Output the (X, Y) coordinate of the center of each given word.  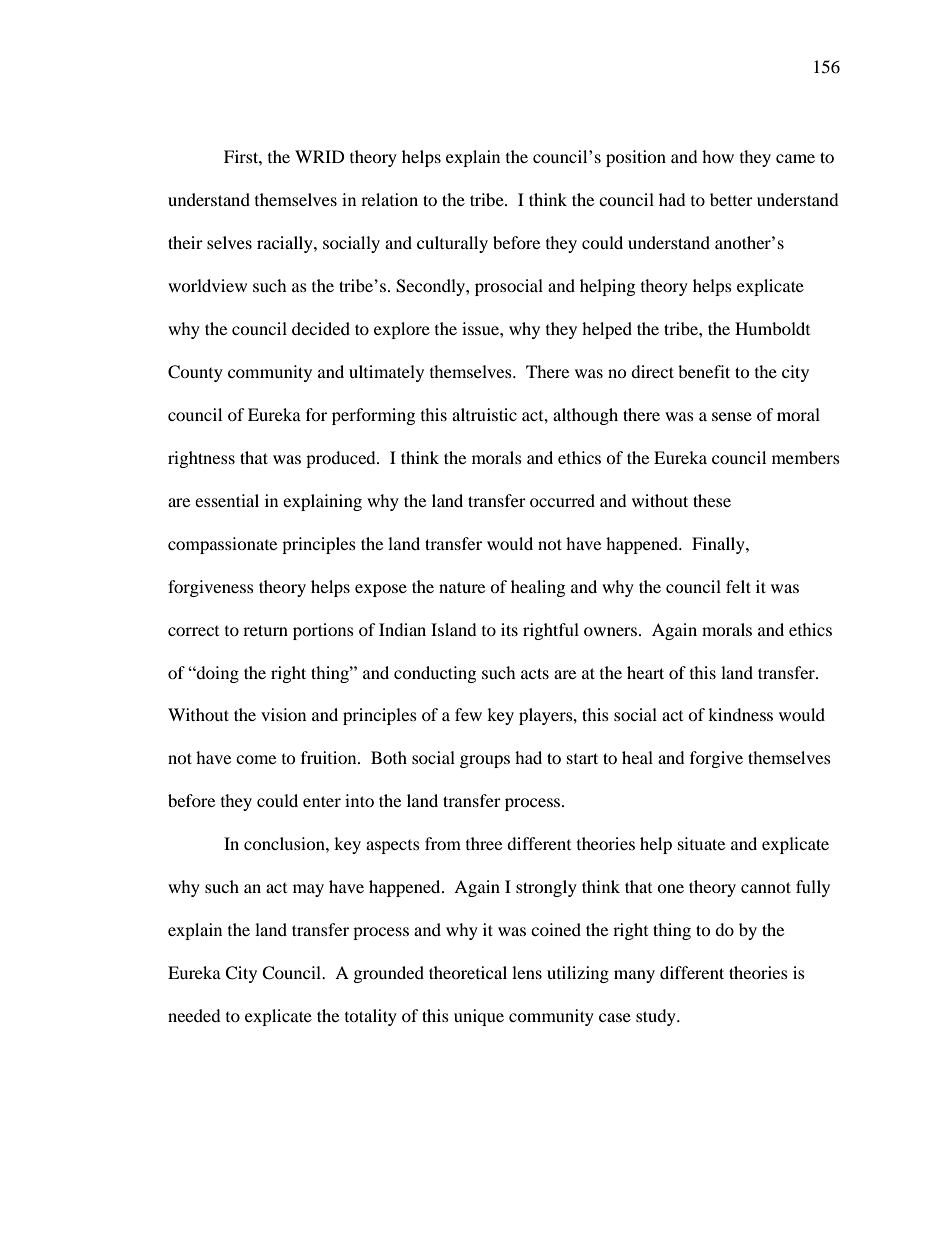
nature (462, 587)
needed (194, 1015)
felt (738, 586)
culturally (452, 244)
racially (286, 244)
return (265, 630)
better (731, 199)
